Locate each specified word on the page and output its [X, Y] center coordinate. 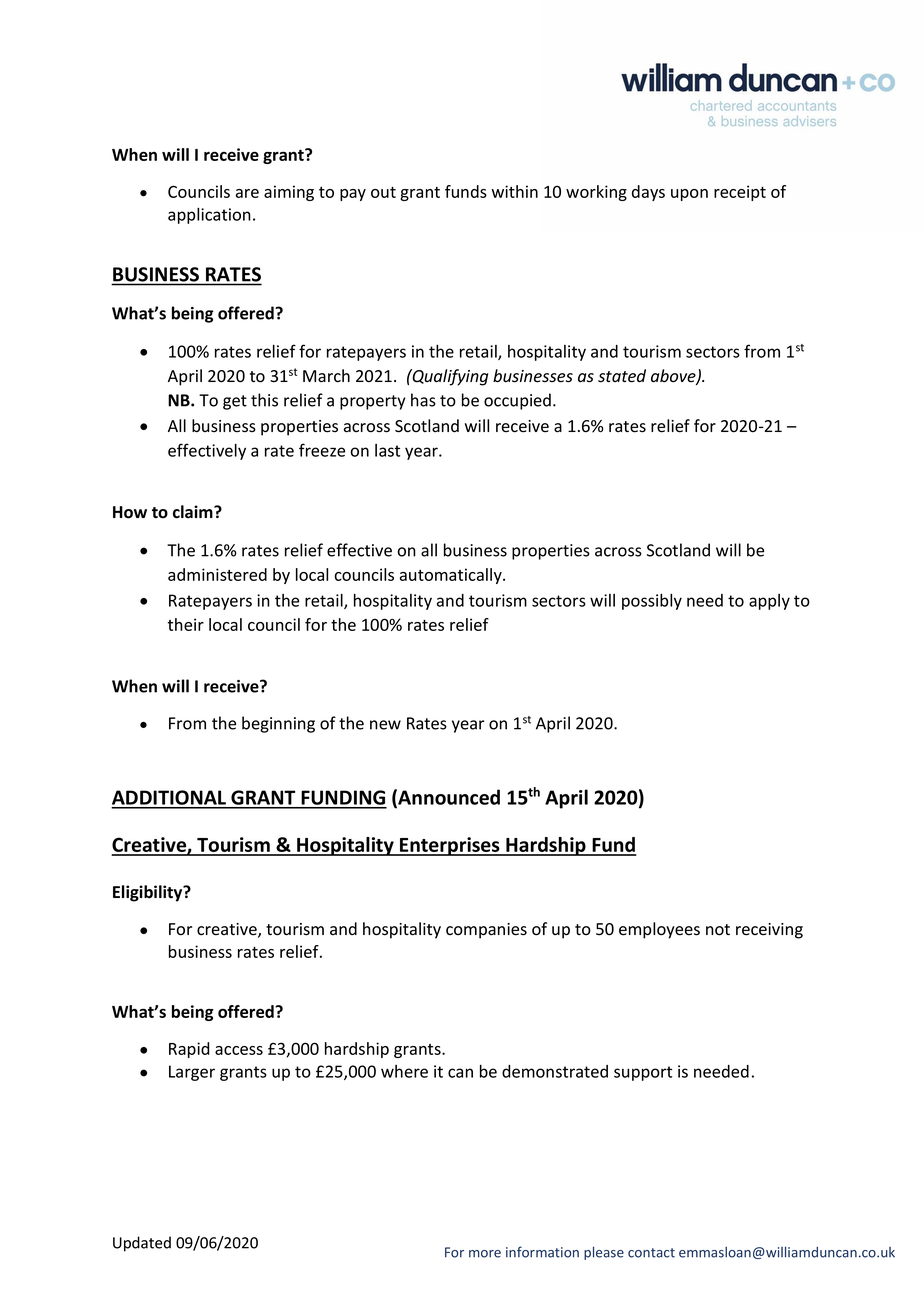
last [387, 450]
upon [689, 195]
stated [622, 376]
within [515, 191]
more [485, 1254]
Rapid [189, 1050]
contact [651, 1253]
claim [194, 512]
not [718, 930]
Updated [142, 1244]
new [385, 725]
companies [486, 931]
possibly [652, 602]
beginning [278, 724]
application [209, 216]
